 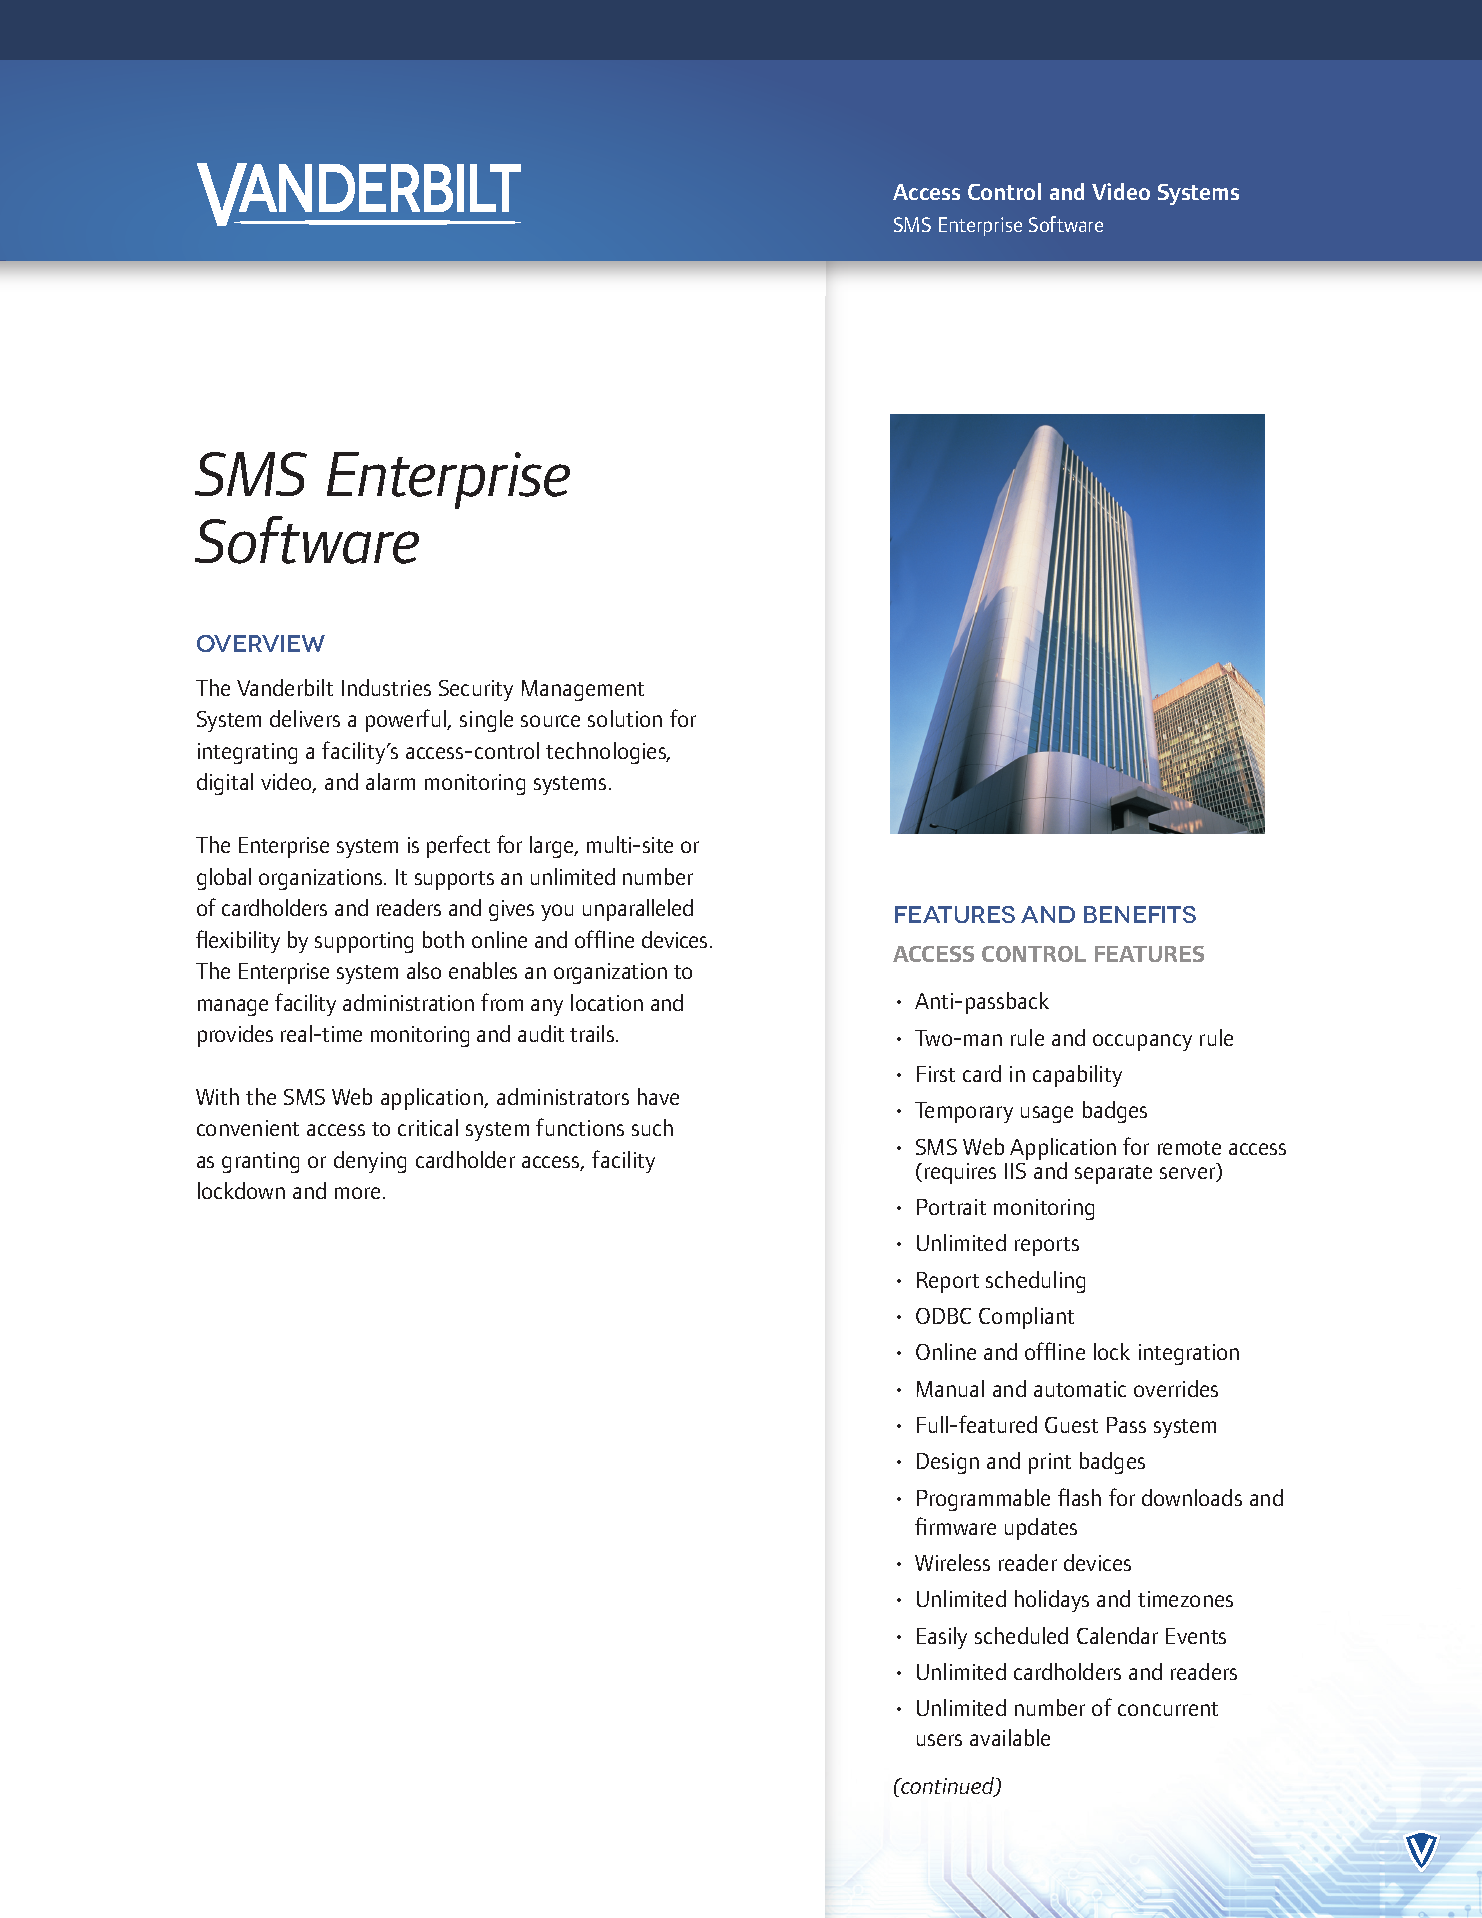 What do you see at coordinates (1140, 914) in the page?
I see `BENEFITS` at bounding box center [1140, 914].
